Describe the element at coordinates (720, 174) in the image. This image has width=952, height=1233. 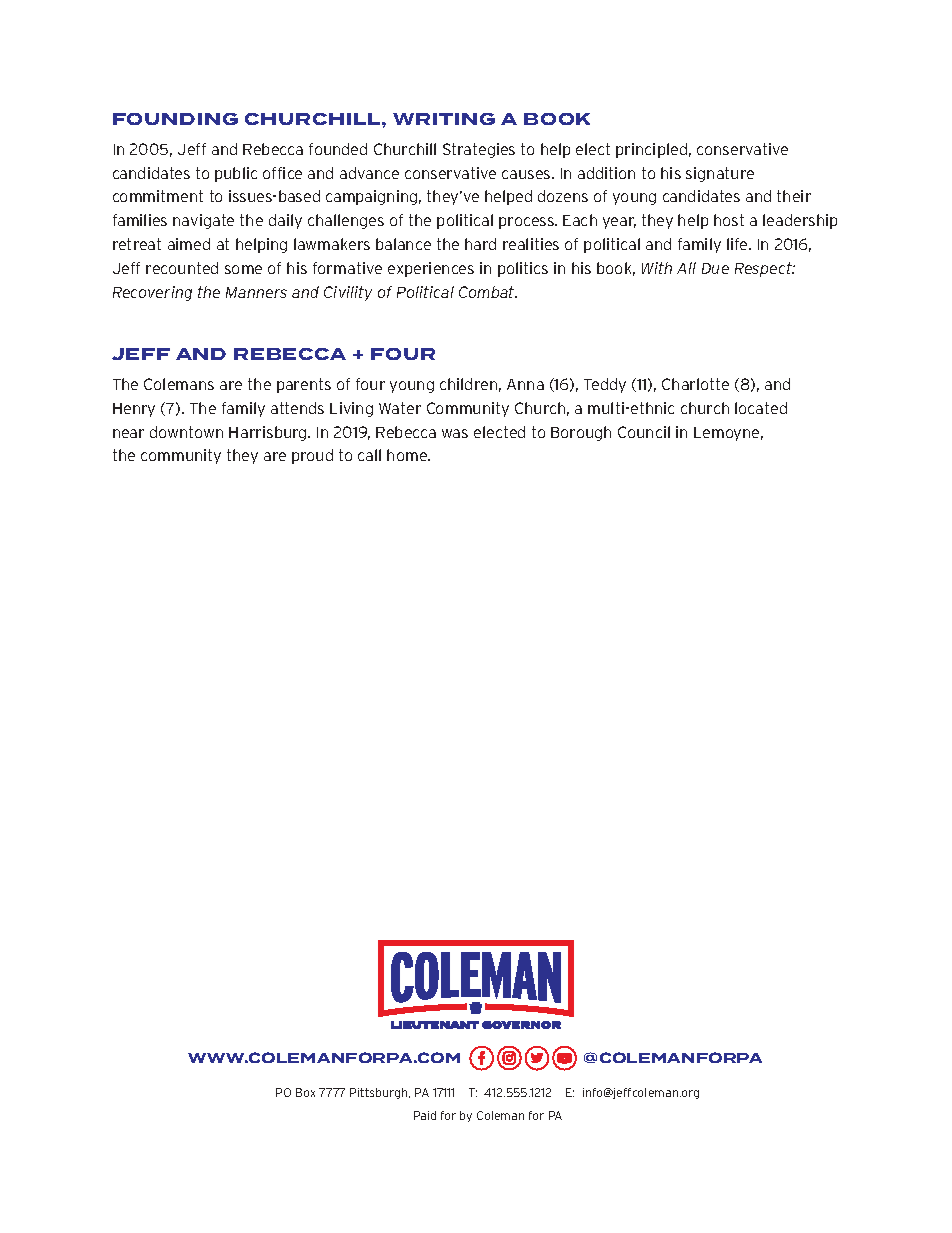
I see `signature` at that location.
